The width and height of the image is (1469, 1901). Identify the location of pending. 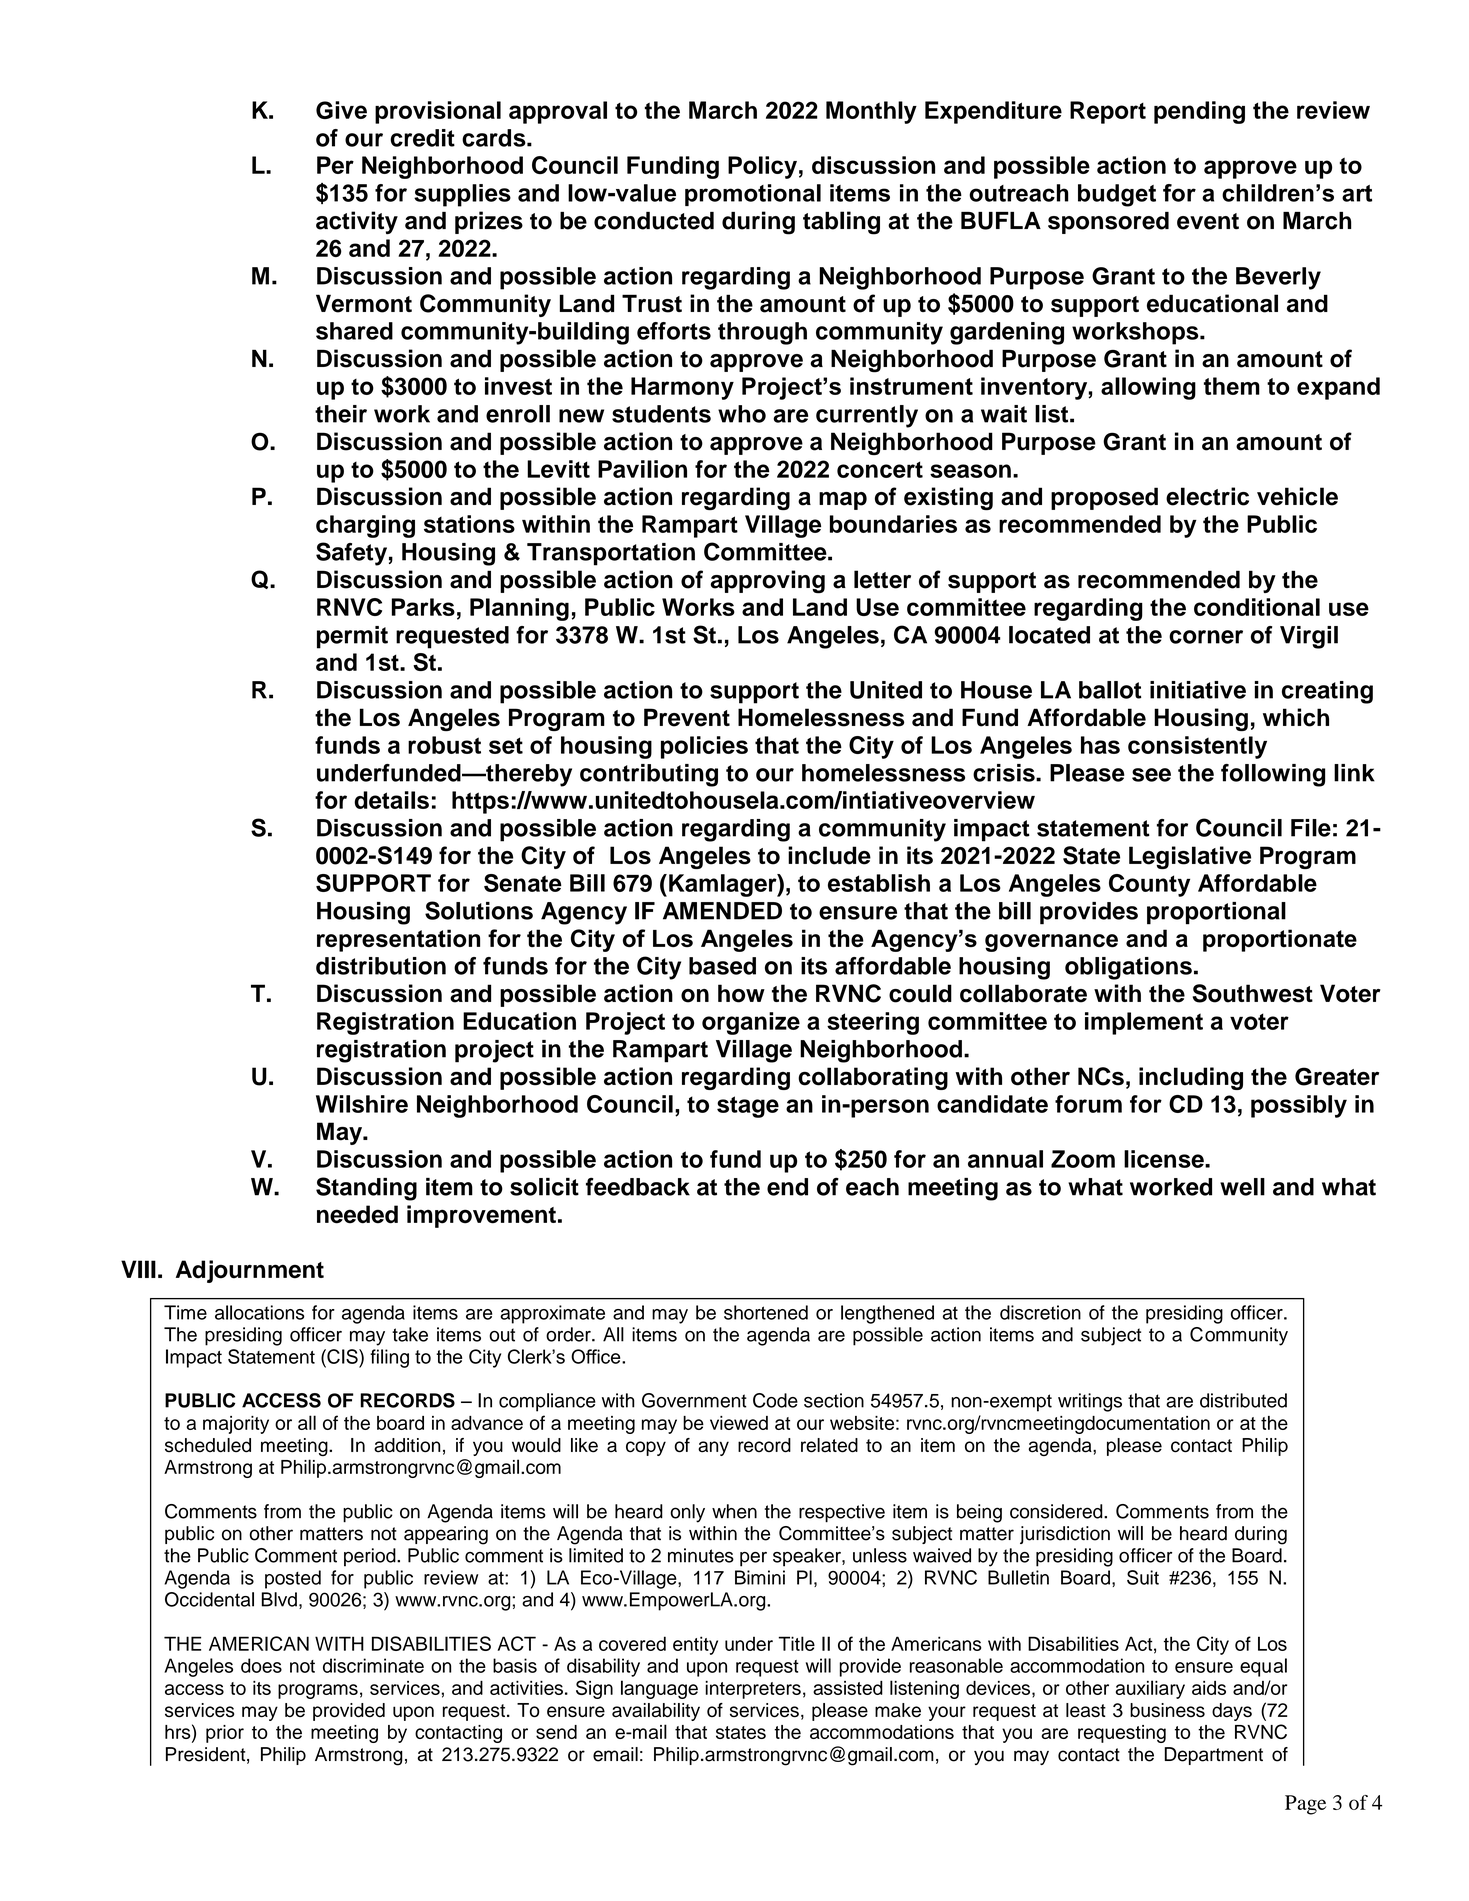
(1199, 112).
